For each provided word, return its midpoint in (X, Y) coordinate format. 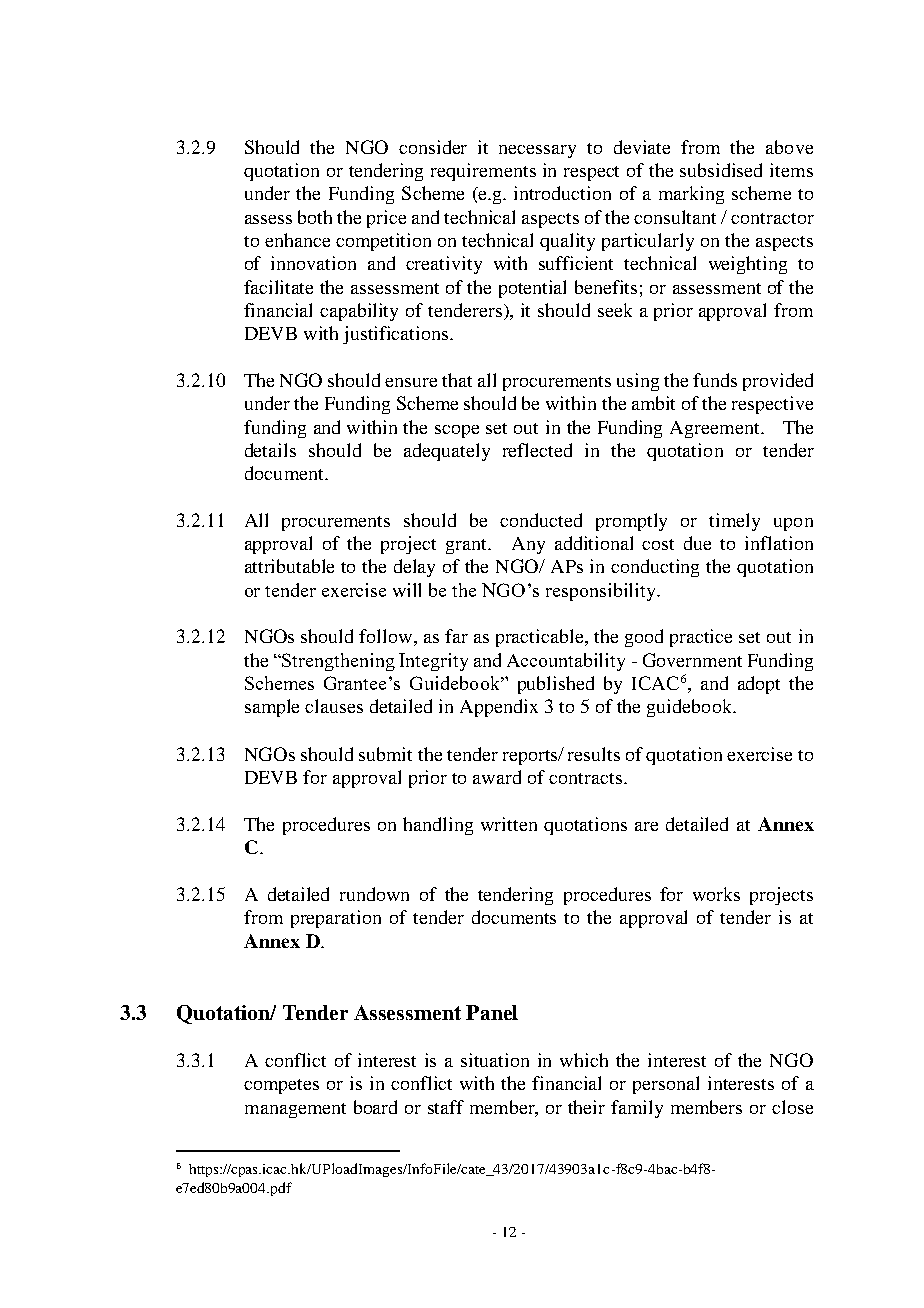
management (295, 1110)
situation (495, 1060)
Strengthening (338, 662)
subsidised (721, 170)
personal (666, 1085)
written (509, 824)
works (716, 894)
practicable (541, 638)
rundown (374, 894)
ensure (411, 382)
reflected (537, 450)
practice (701, 638)
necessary (537, 151)
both (315, 217)
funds (715, 380)
